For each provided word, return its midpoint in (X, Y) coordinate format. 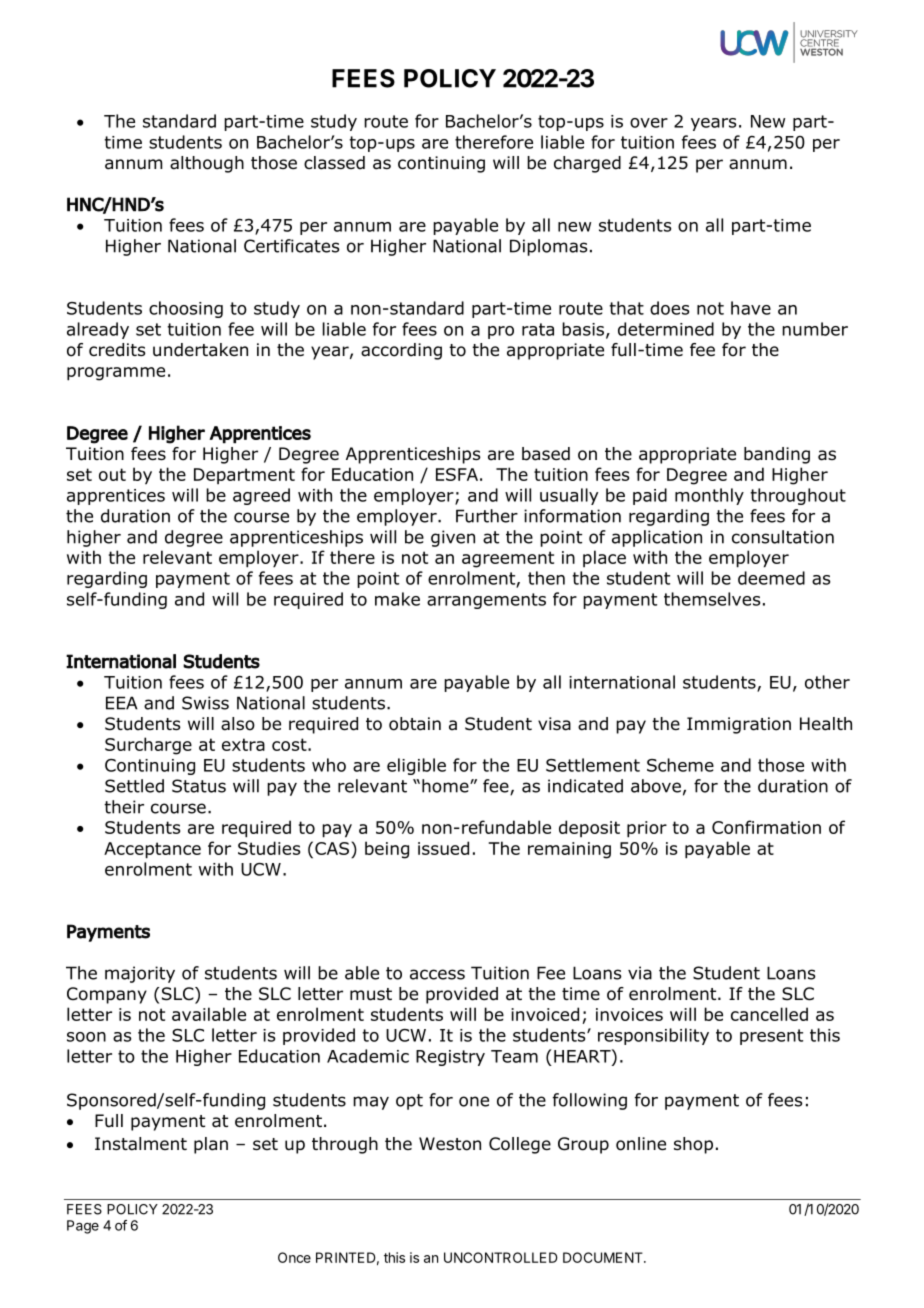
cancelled (769, 1014)
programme (116, 374)
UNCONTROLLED (501, 1257)
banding (777, 455)
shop (693, 1145)
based (546, 454)
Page (83, 1227)
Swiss (205, 703)
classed (334, 163)
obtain (415, 724)
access (437, 974)
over (649, 123)
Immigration (739, 725)
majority (140, 974)
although (207, 164)
